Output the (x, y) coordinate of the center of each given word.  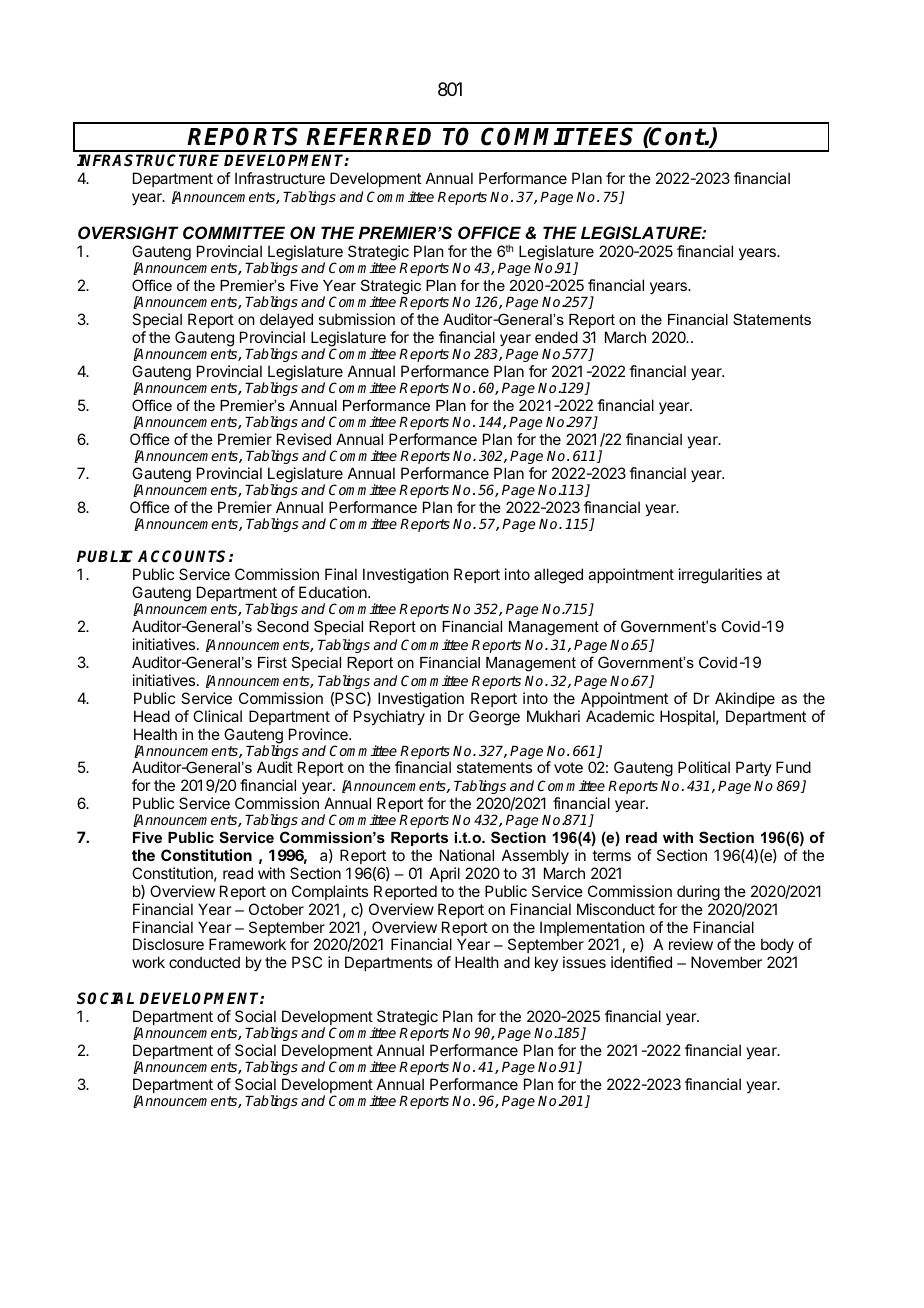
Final (341, 574)
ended (556, 337)
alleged (558, 576)
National (467, 855)
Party (754, 768)
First (272, 662)
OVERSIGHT (128, 232)
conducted (204, 962)
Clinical (217, 716)
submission (356, 319)
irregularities (720, 576)
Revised (304, 439)
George (494, 718)
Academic (620, 716)
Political (704, 767)
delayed (286, 321)
